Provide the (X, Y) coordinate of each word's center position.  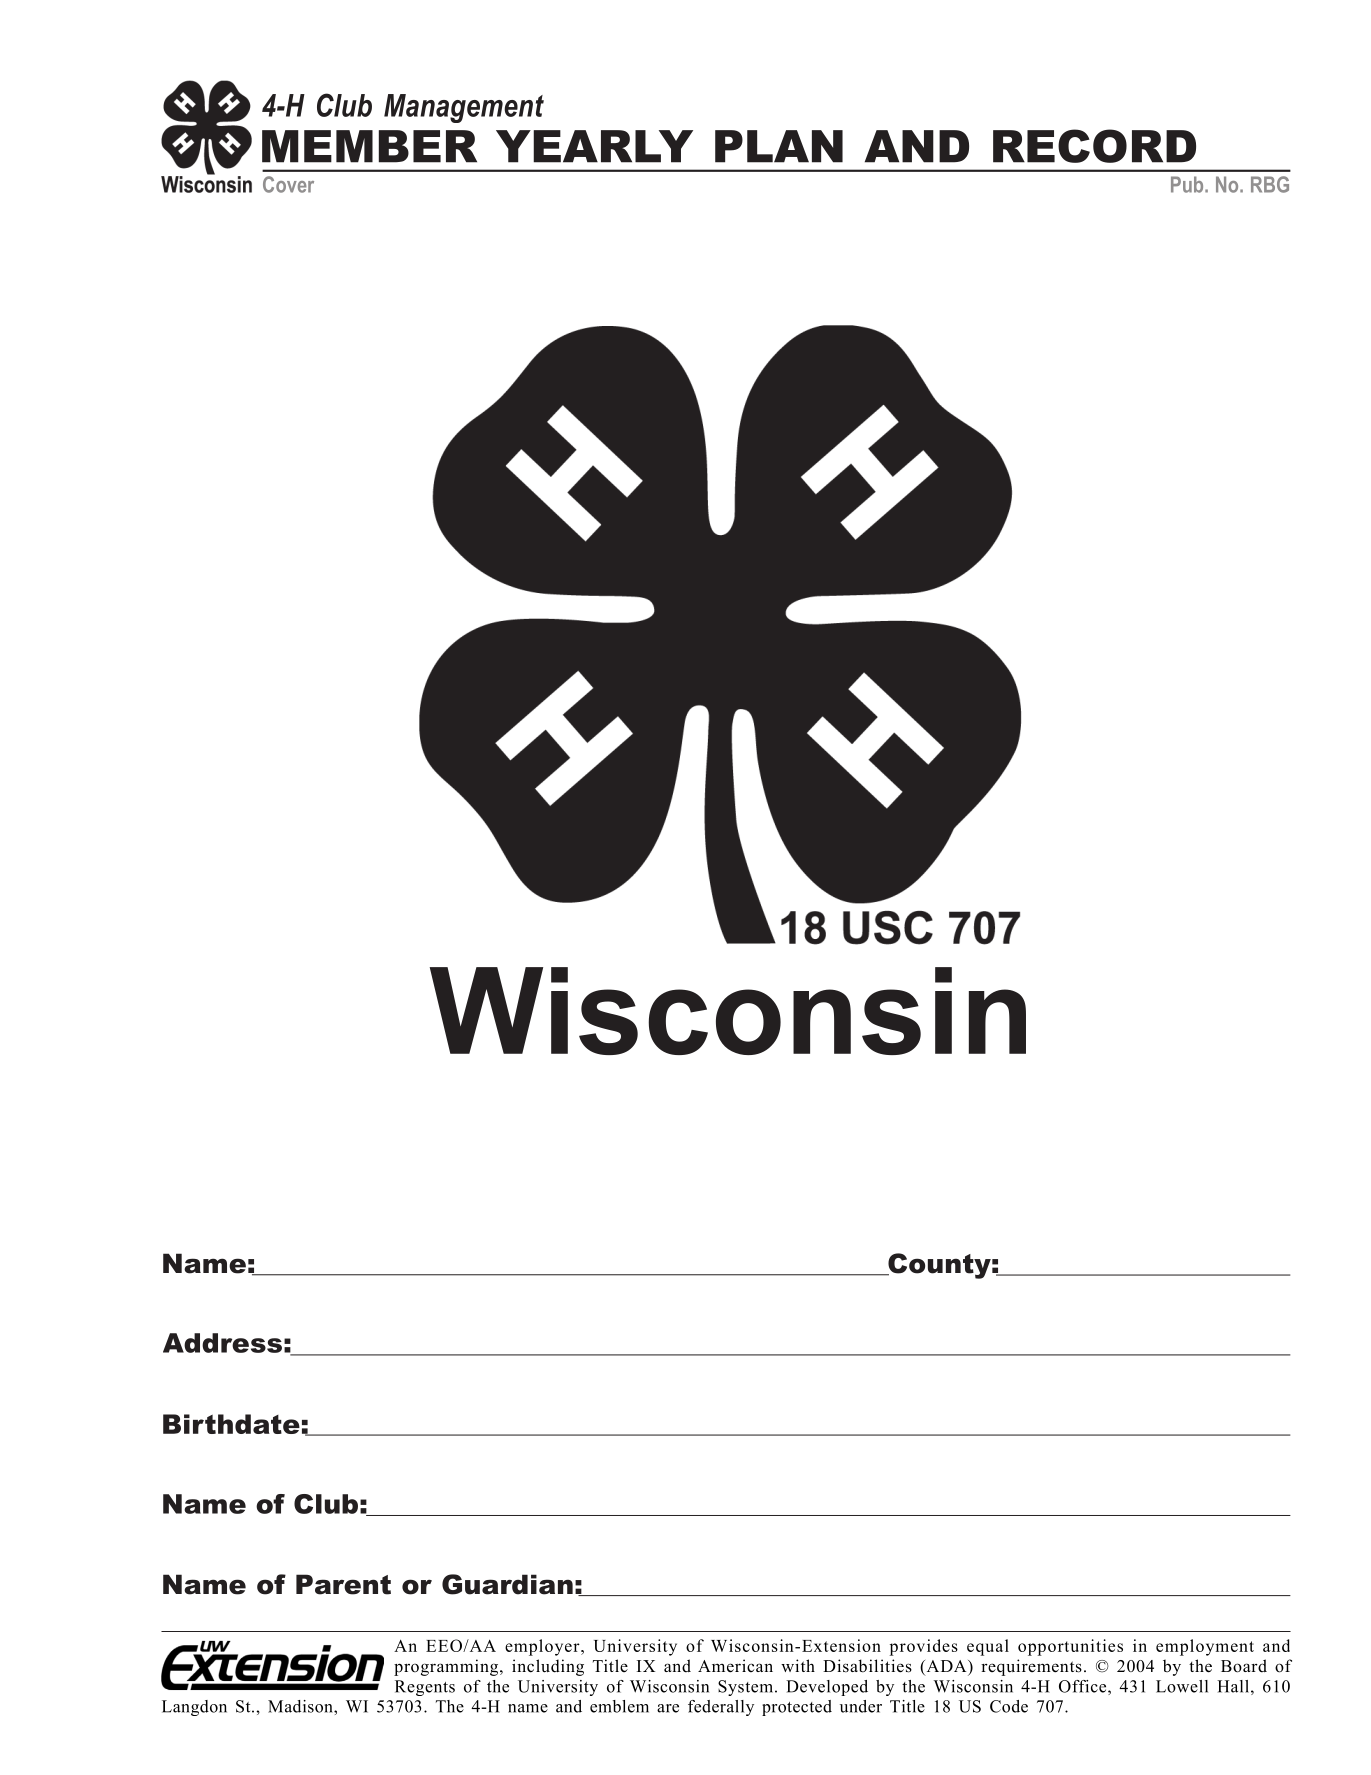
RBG (1270, 184)
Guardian (507, 1584)
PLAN (779, 146)
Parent (343, 1584)
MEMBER (369, 146)
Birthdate (231, 1424)
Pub (1188, 184)
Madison (301, 1706)
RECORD (1094, 146)
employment (1205, 1647)
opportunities (1070, 1647)
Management (464, 108)
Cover (288, 184)
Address (222, 1343)
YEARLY (594, 146)
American (735, 1666)
